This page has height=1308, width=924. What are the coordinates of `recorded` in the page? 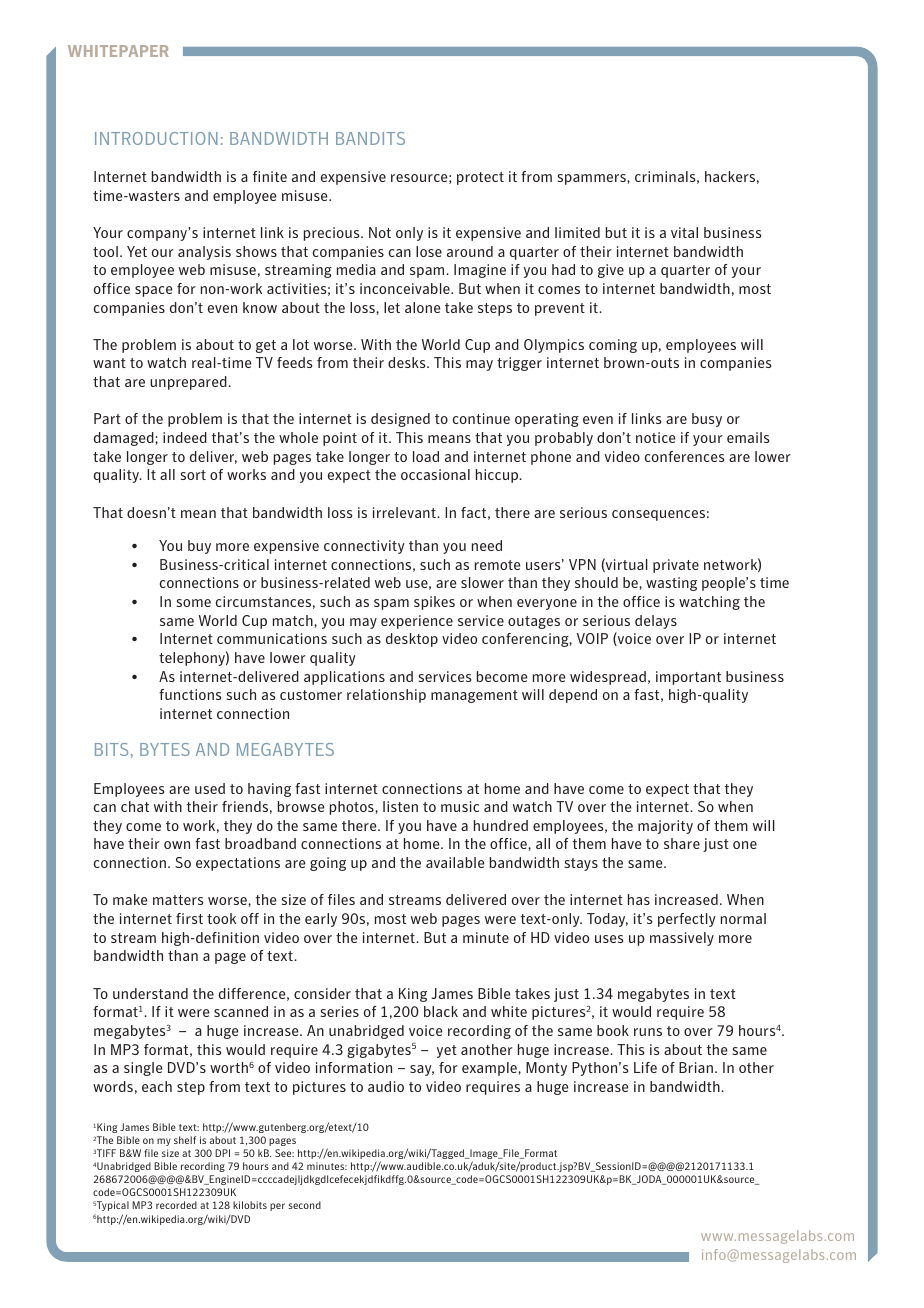 It's located at (176, 1205).
